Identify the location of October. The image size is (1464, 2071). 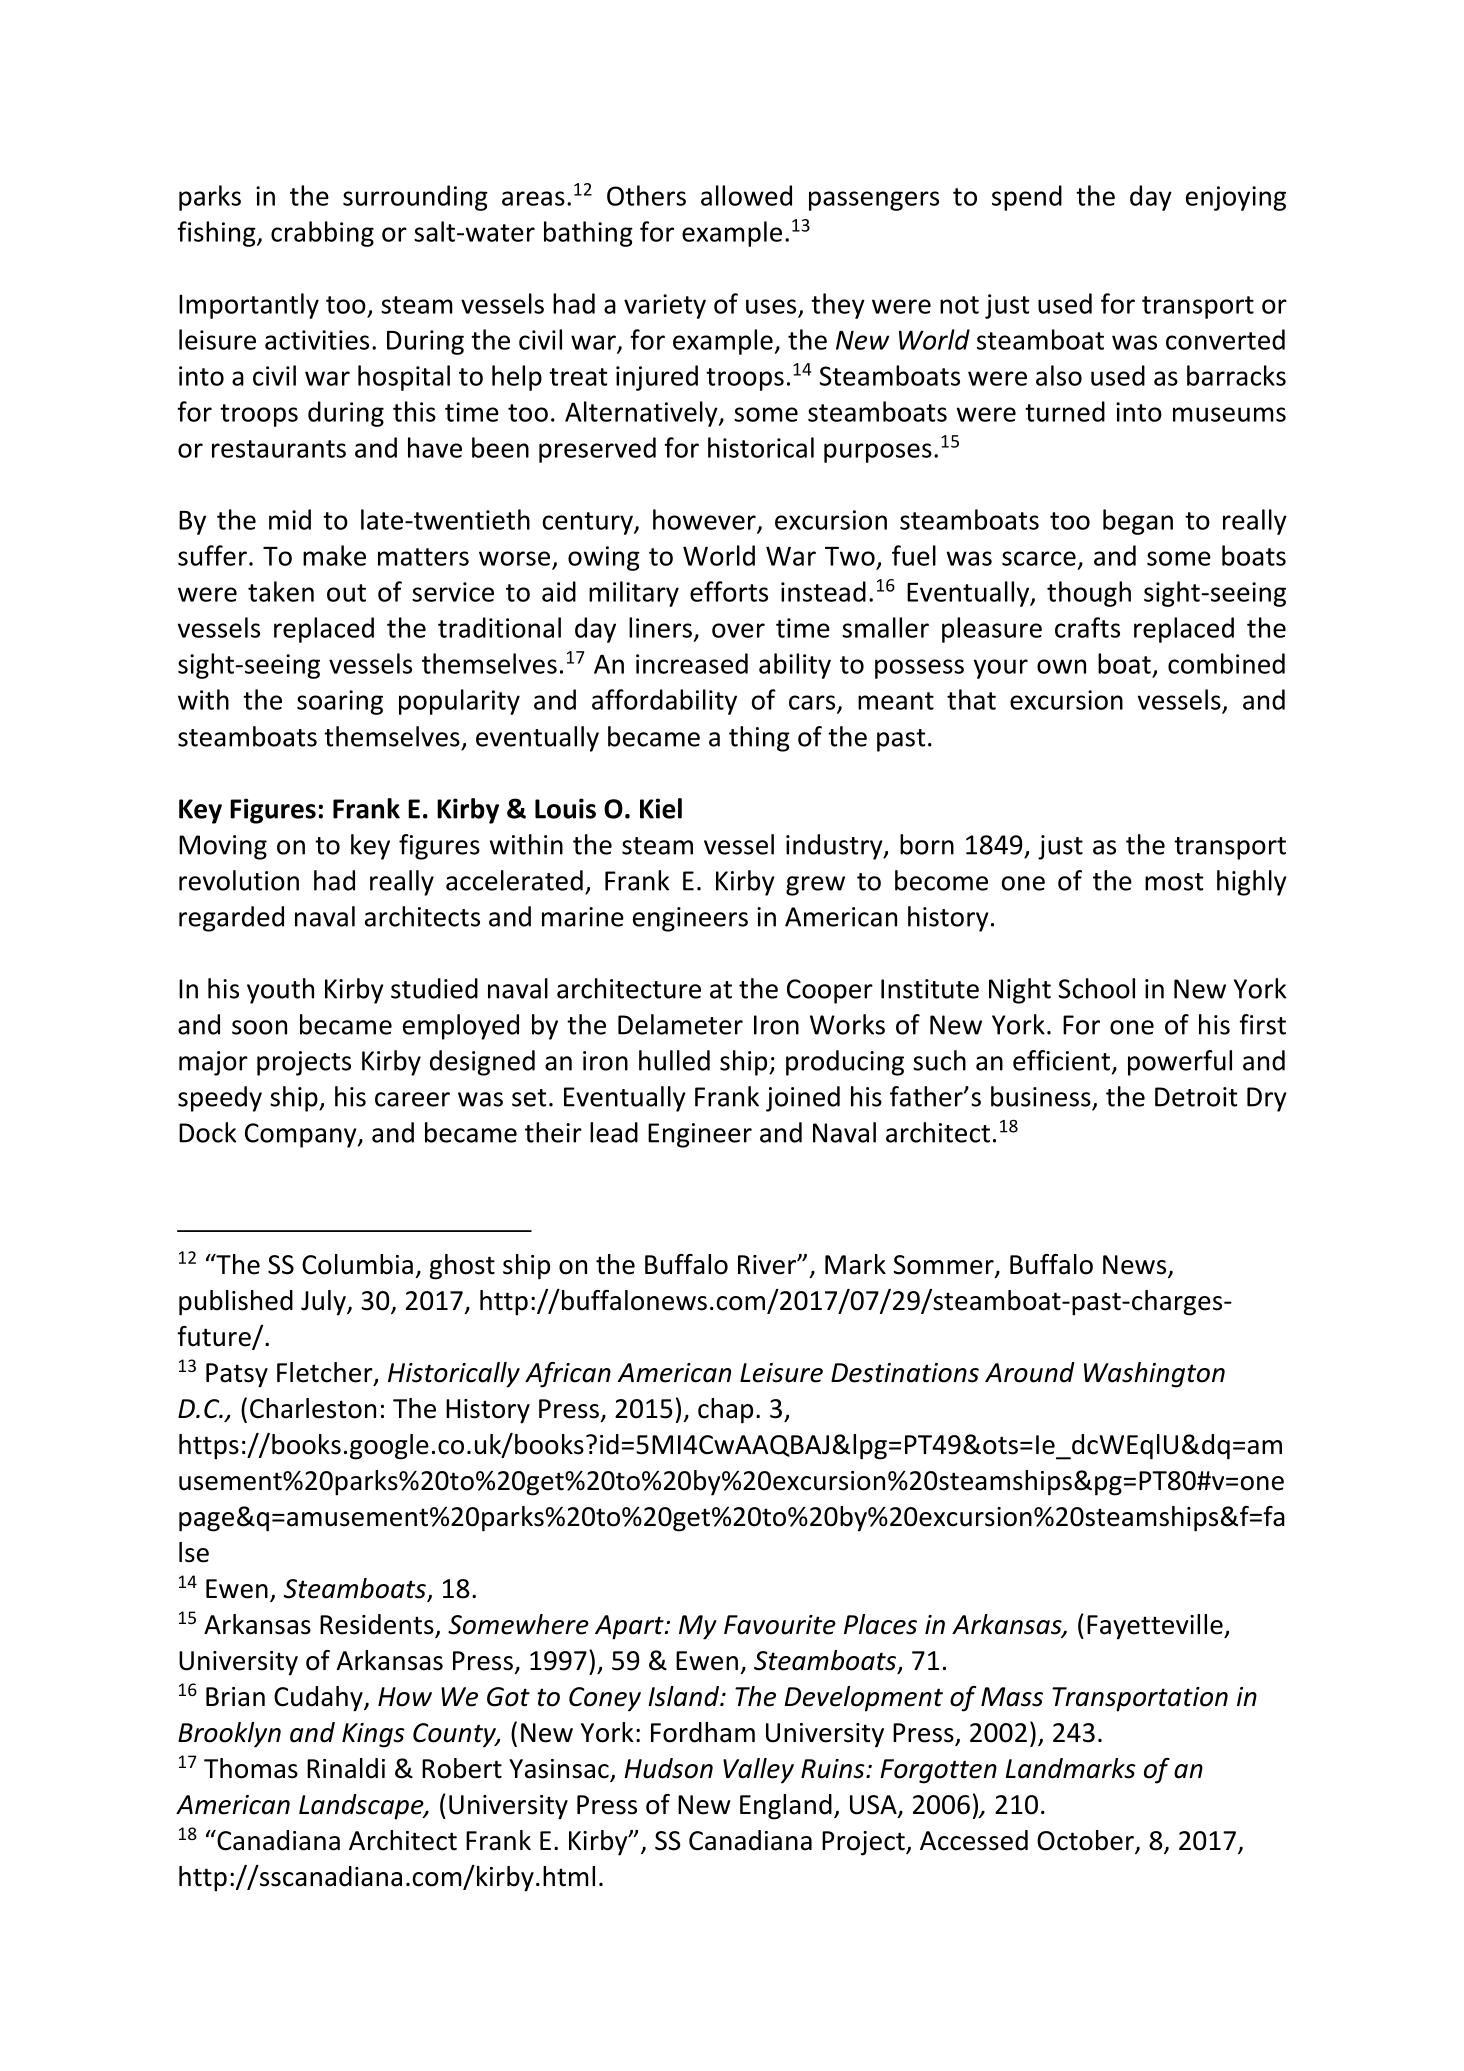
(1086, 1841).
